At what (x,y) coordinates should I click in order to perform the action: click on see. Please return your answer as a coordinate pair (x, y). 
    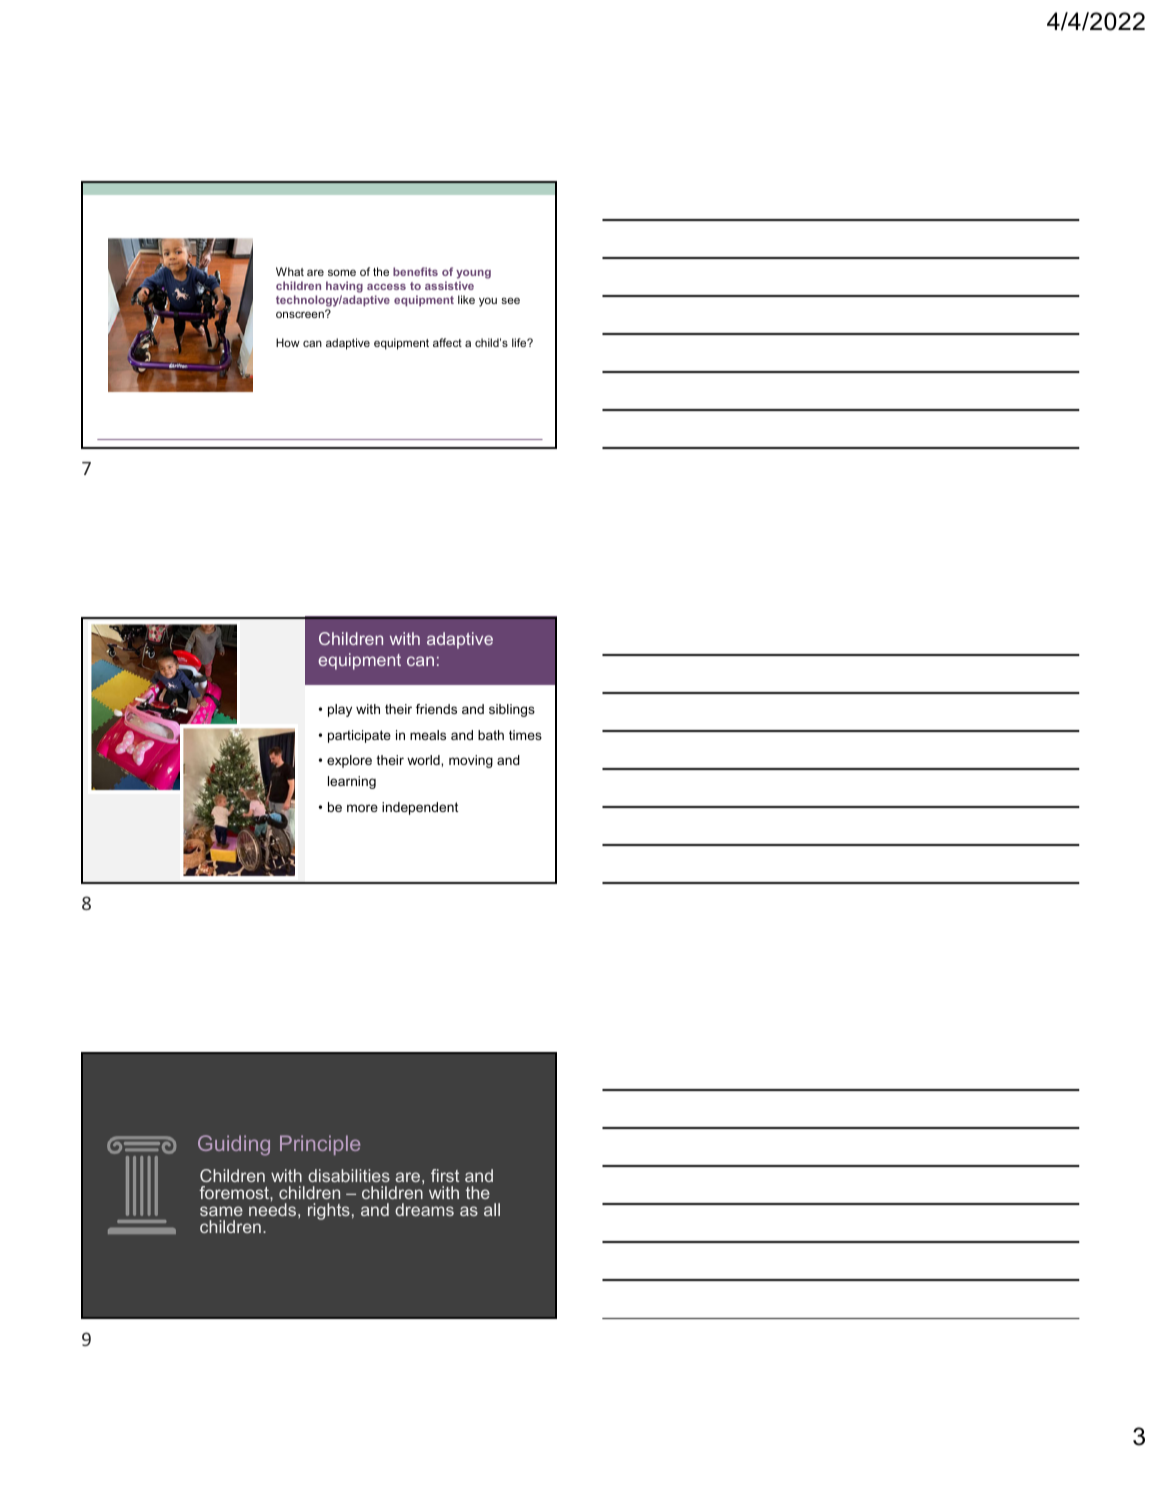
    Looking at the image, I should click on (510, 300).
